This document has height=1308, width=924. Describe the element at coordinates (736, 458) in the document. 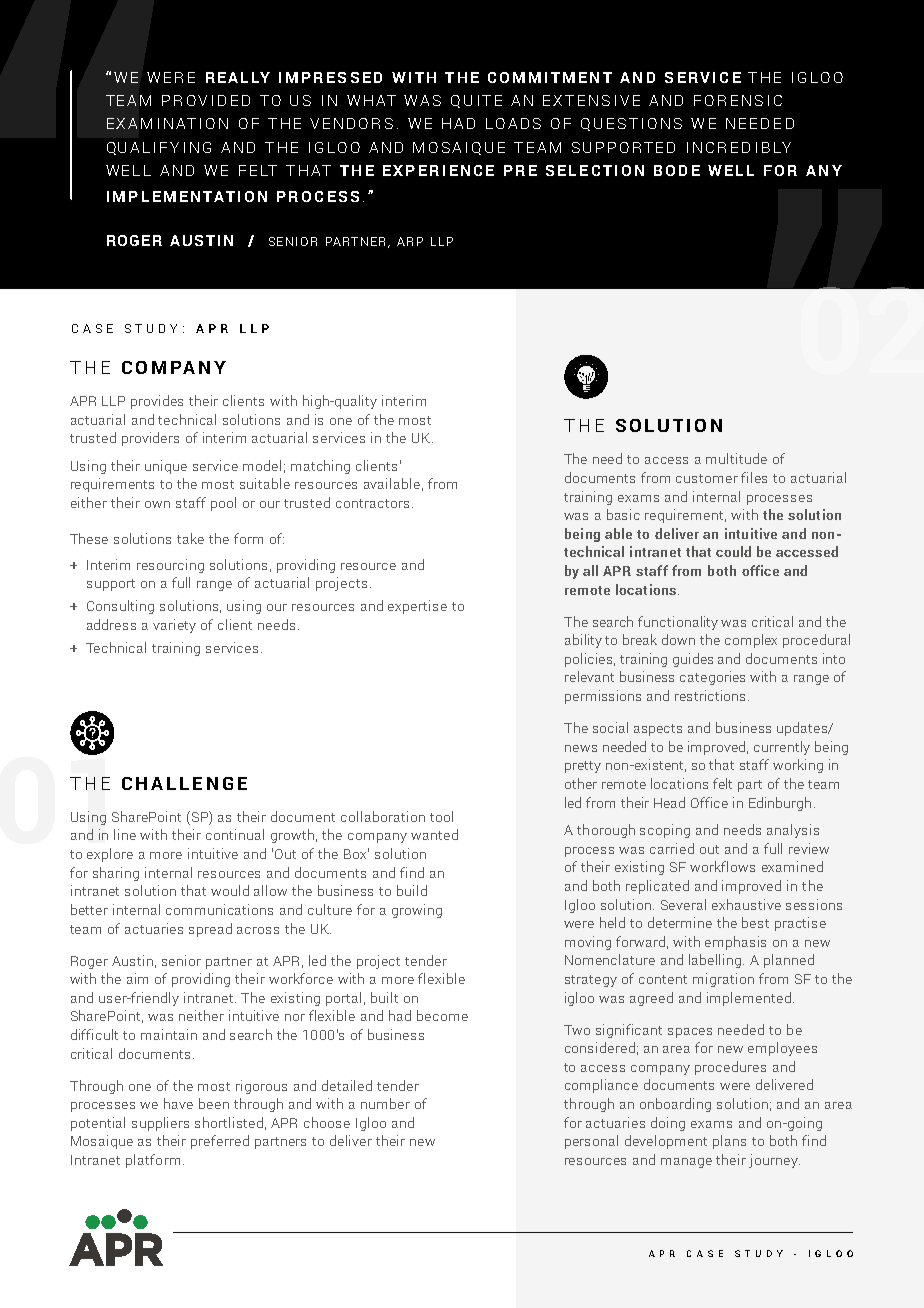

I see `multitude` at that location.
